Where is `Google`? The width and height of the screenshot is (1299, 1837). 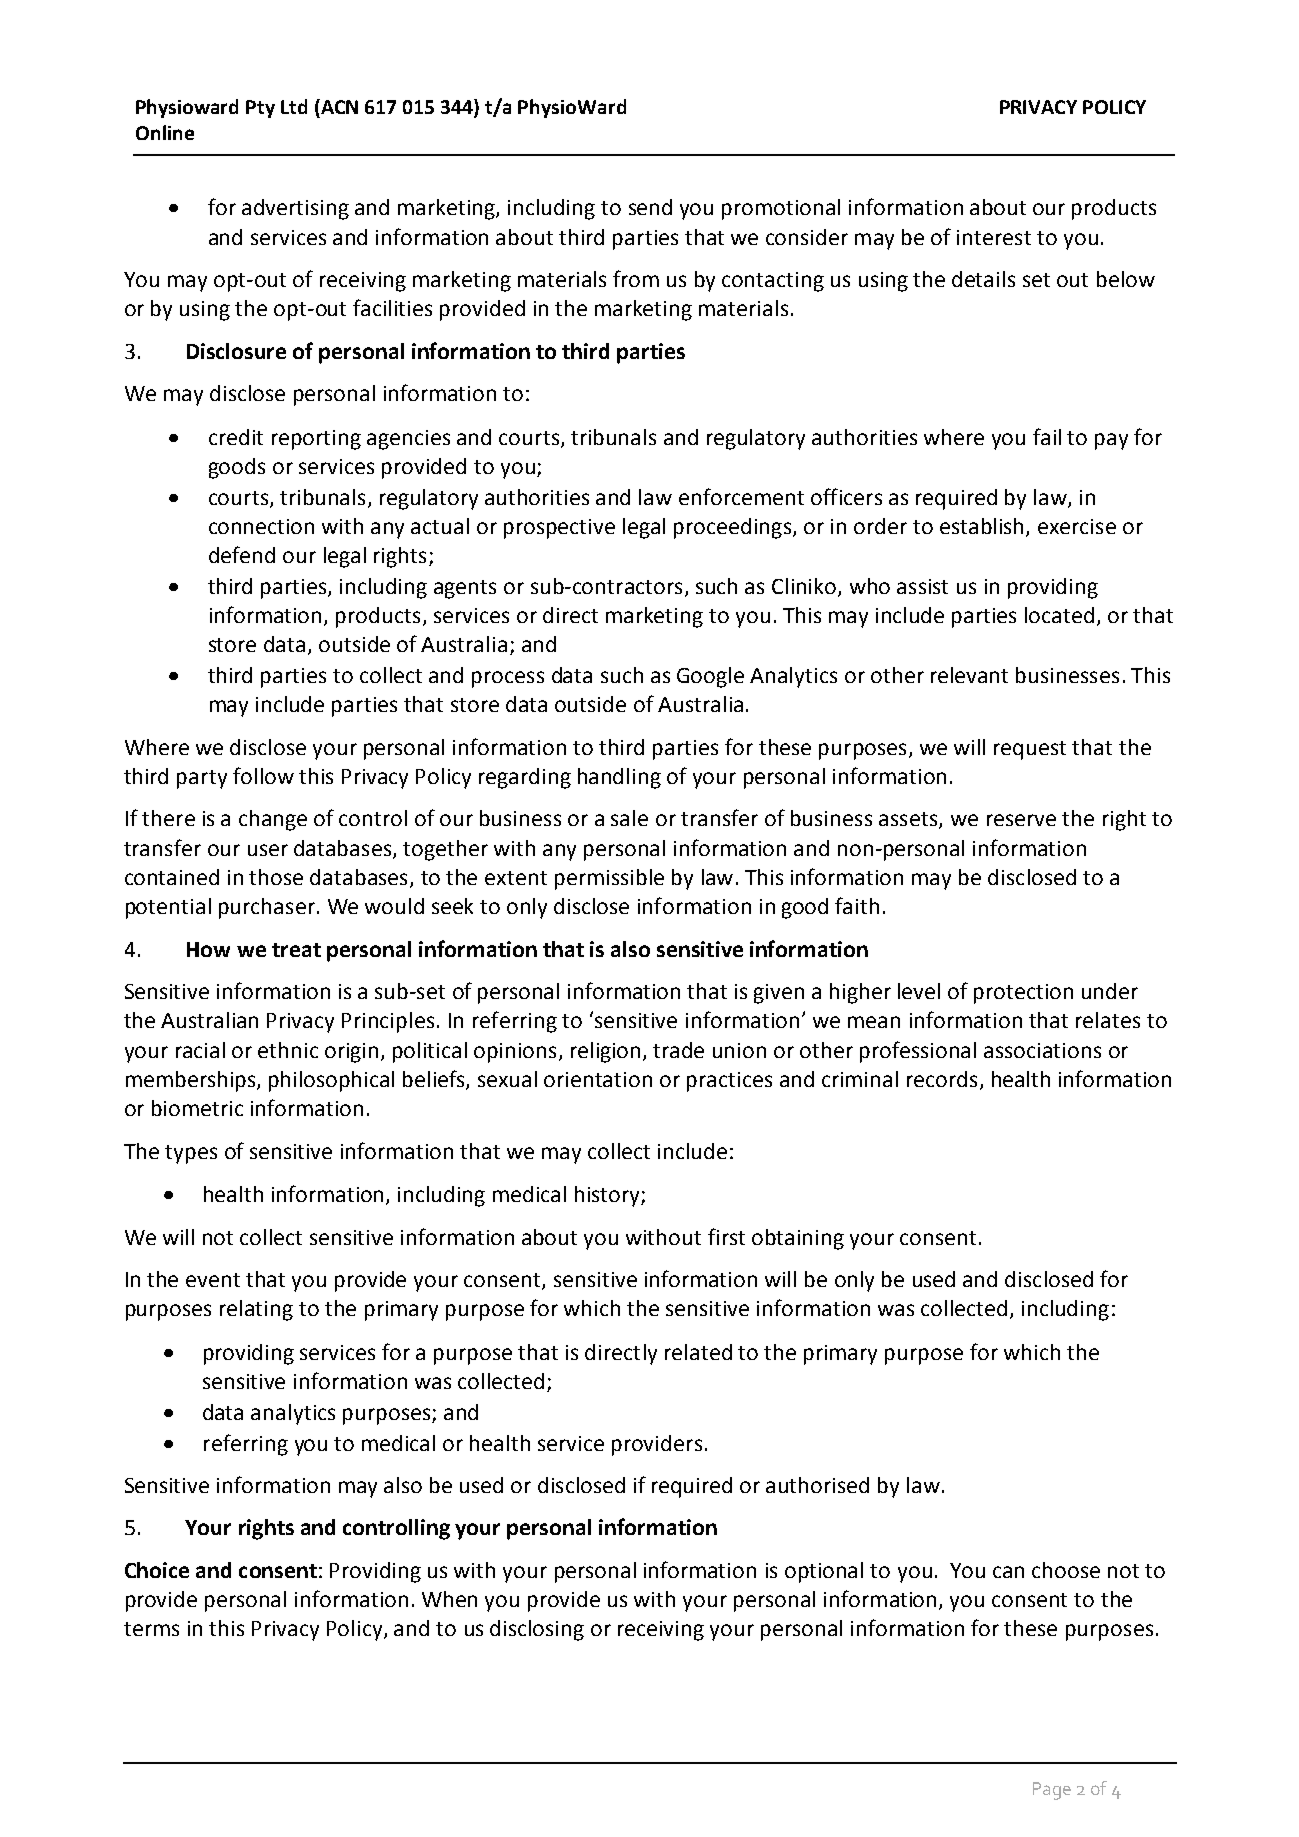 Google is located at coordinates (710, 677).
